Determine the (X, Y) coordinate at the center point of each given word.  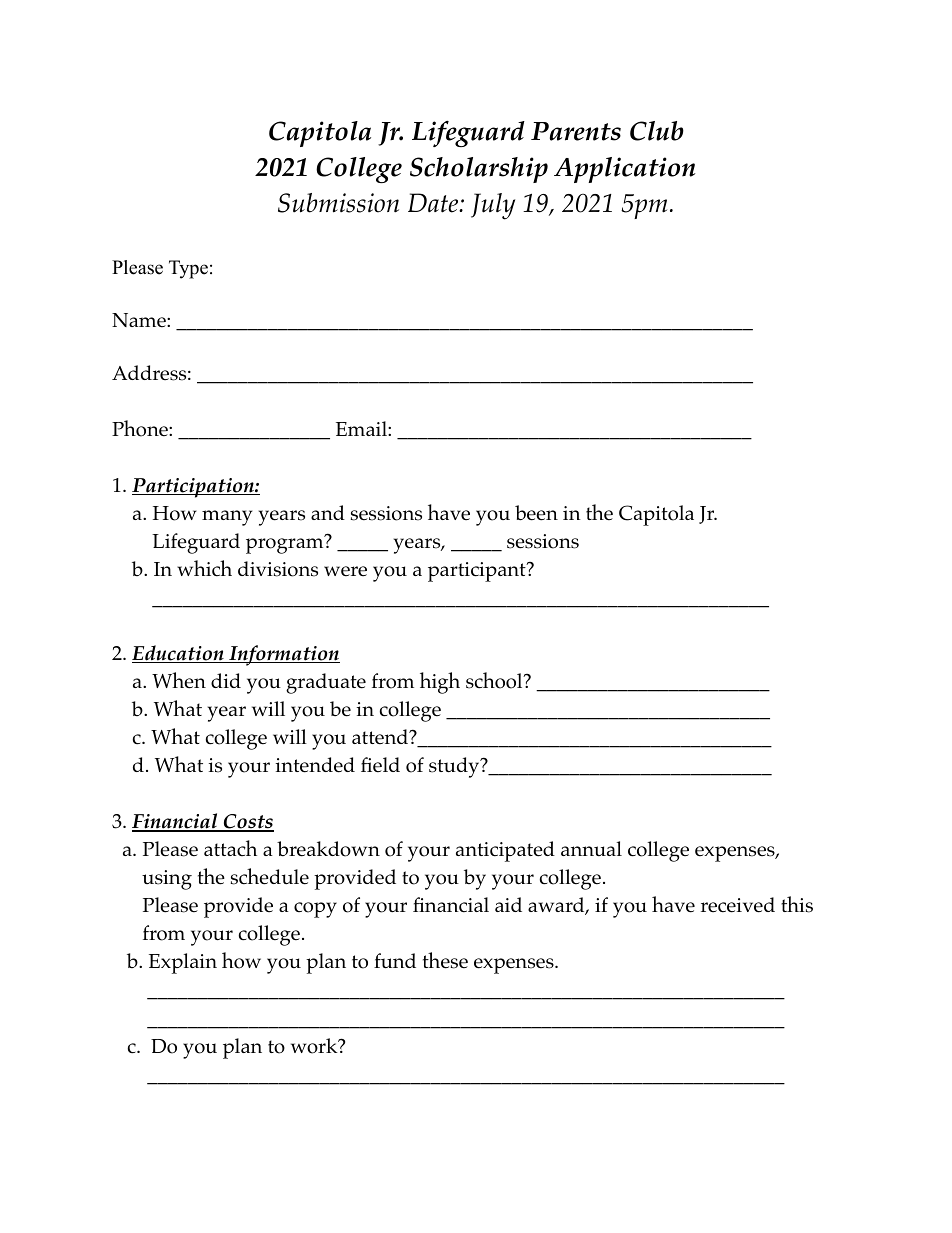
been (536, 513)
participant (478, 572)
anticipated (505, 851)
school (495, 680)
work (315, 1046)
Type (188, 269)
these (445, 960)
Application (625, 170)
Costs (248, 823)
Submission (338, 203)
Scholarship (479, 170)
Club (657, 131)
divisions (278, 569)
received (738, 905)
